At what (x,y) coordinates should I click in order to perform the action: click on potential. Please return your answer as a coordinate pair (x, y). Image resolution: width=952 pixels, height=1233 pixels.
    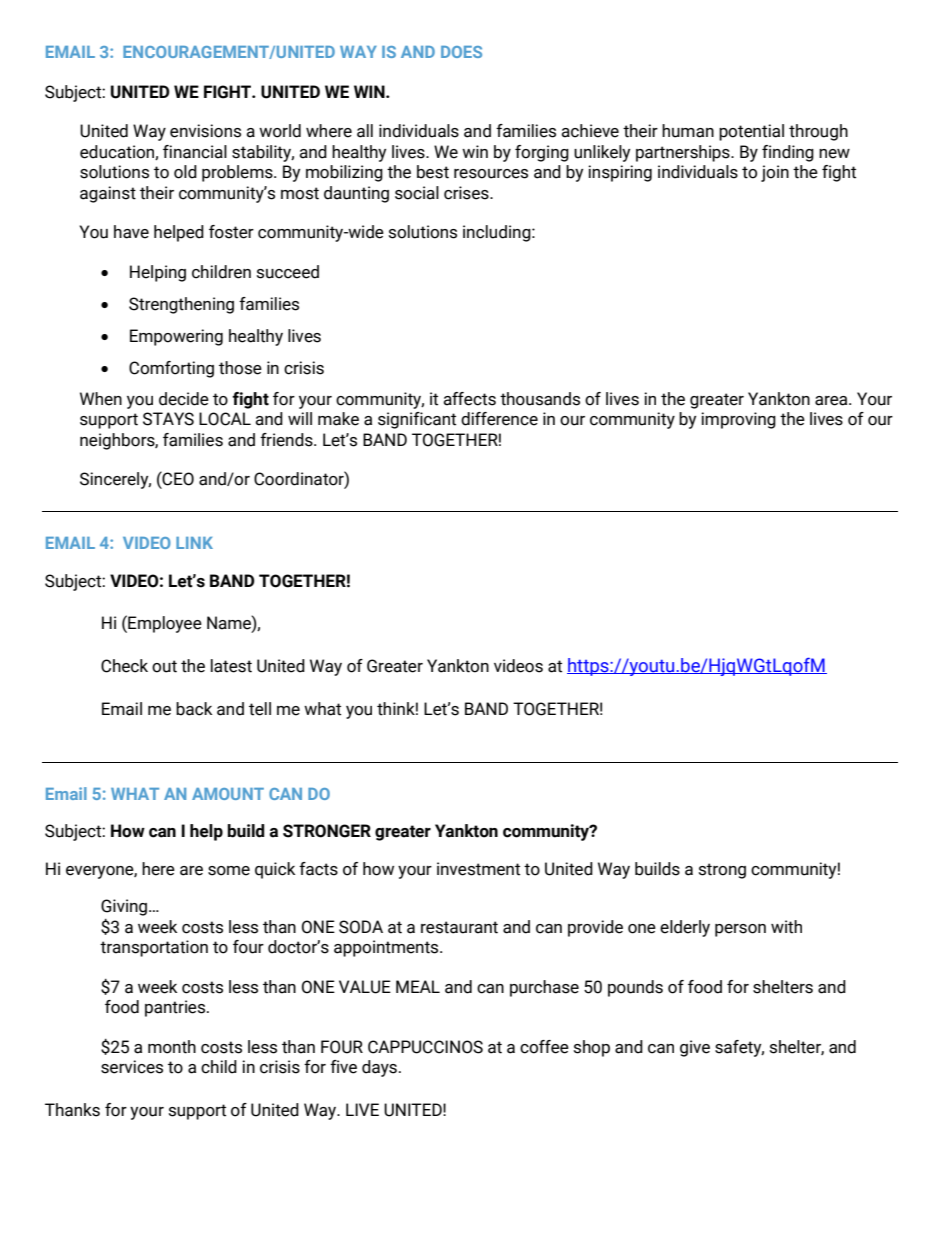
    Looking at the image, I should click on (751, 132).
